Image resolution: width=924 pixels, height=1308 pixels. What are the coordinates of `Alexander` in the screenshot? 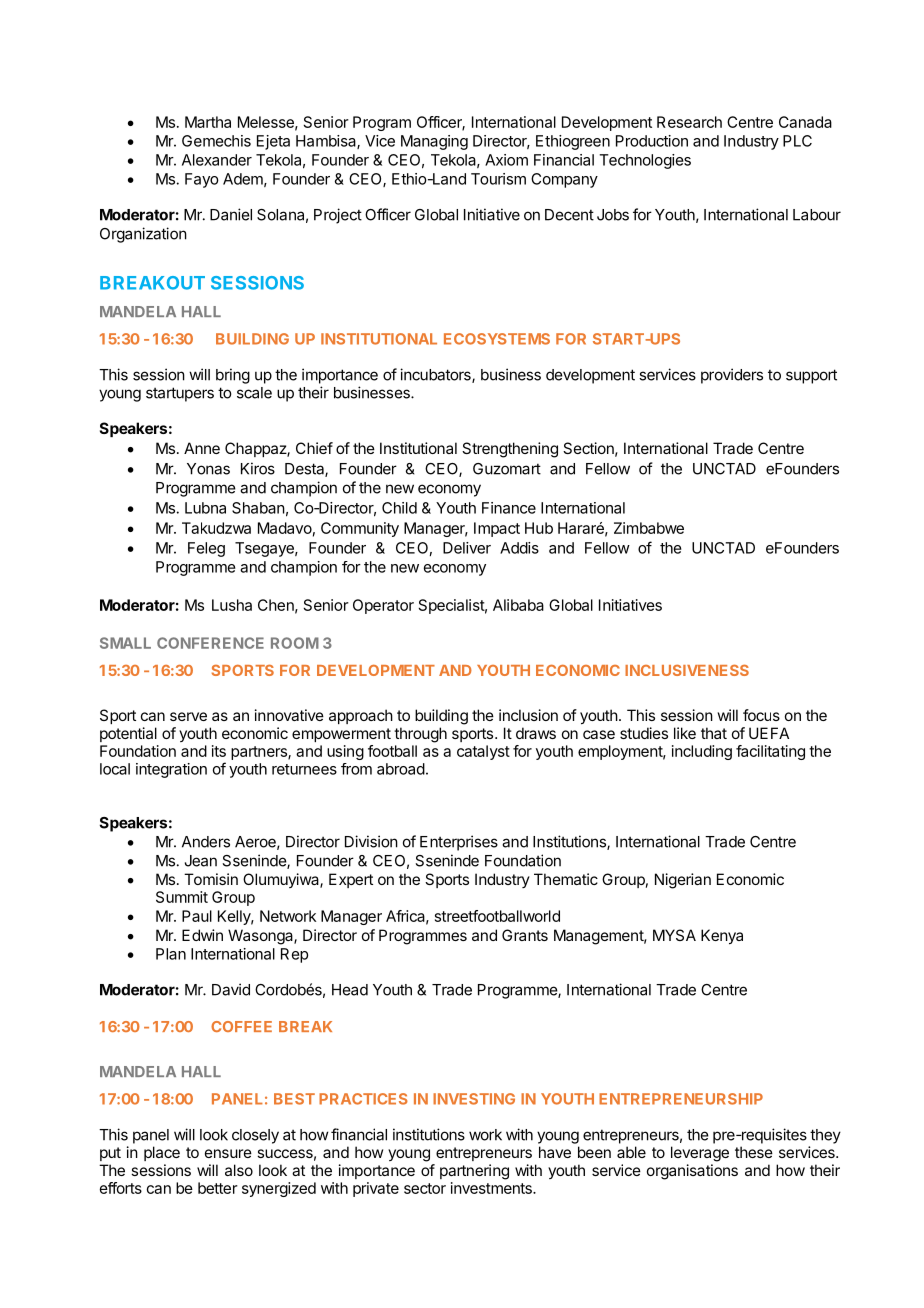 It's located at (217, 160).
